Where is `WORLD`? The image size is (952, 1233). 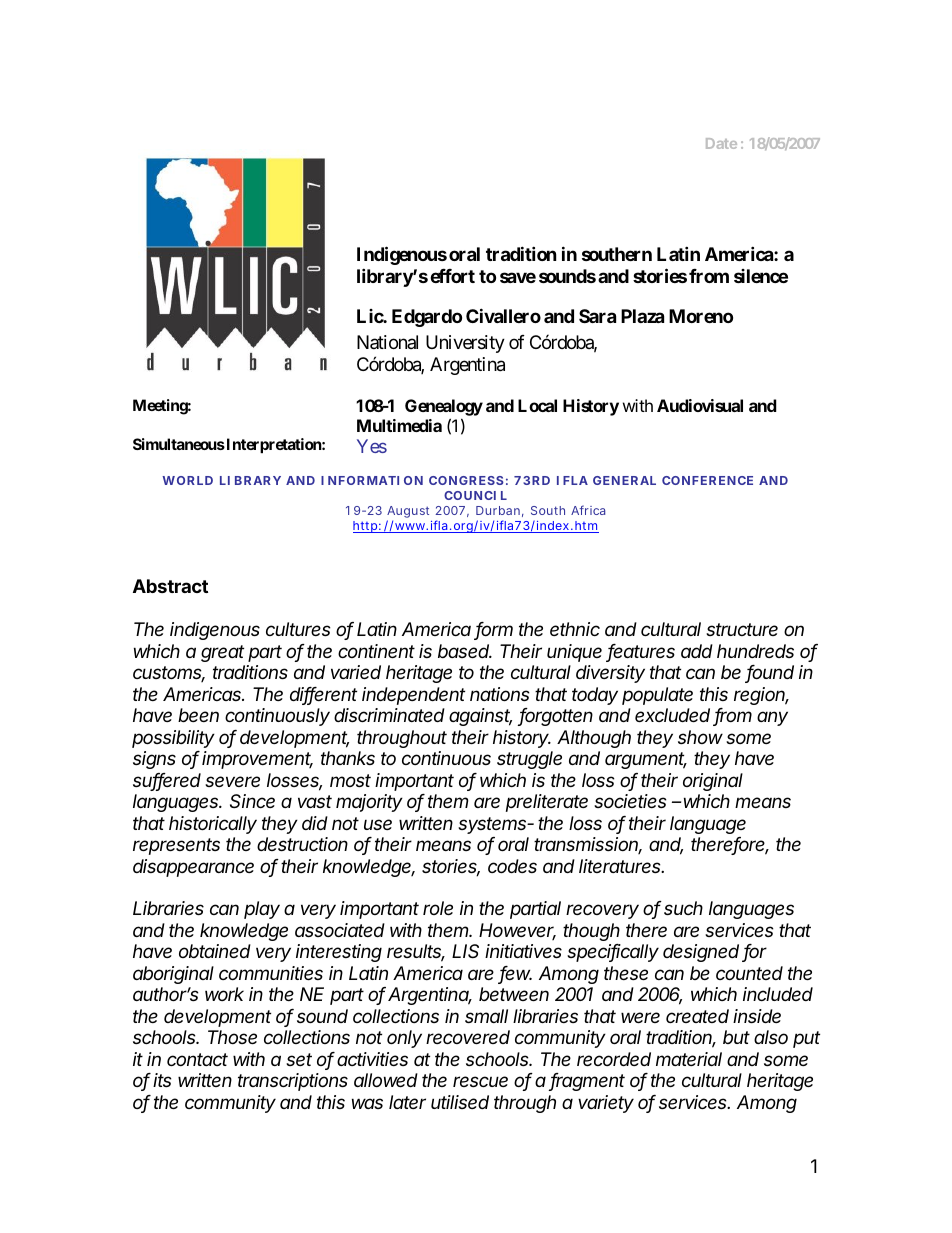 WORLD is located at coordinates (187, 480).
